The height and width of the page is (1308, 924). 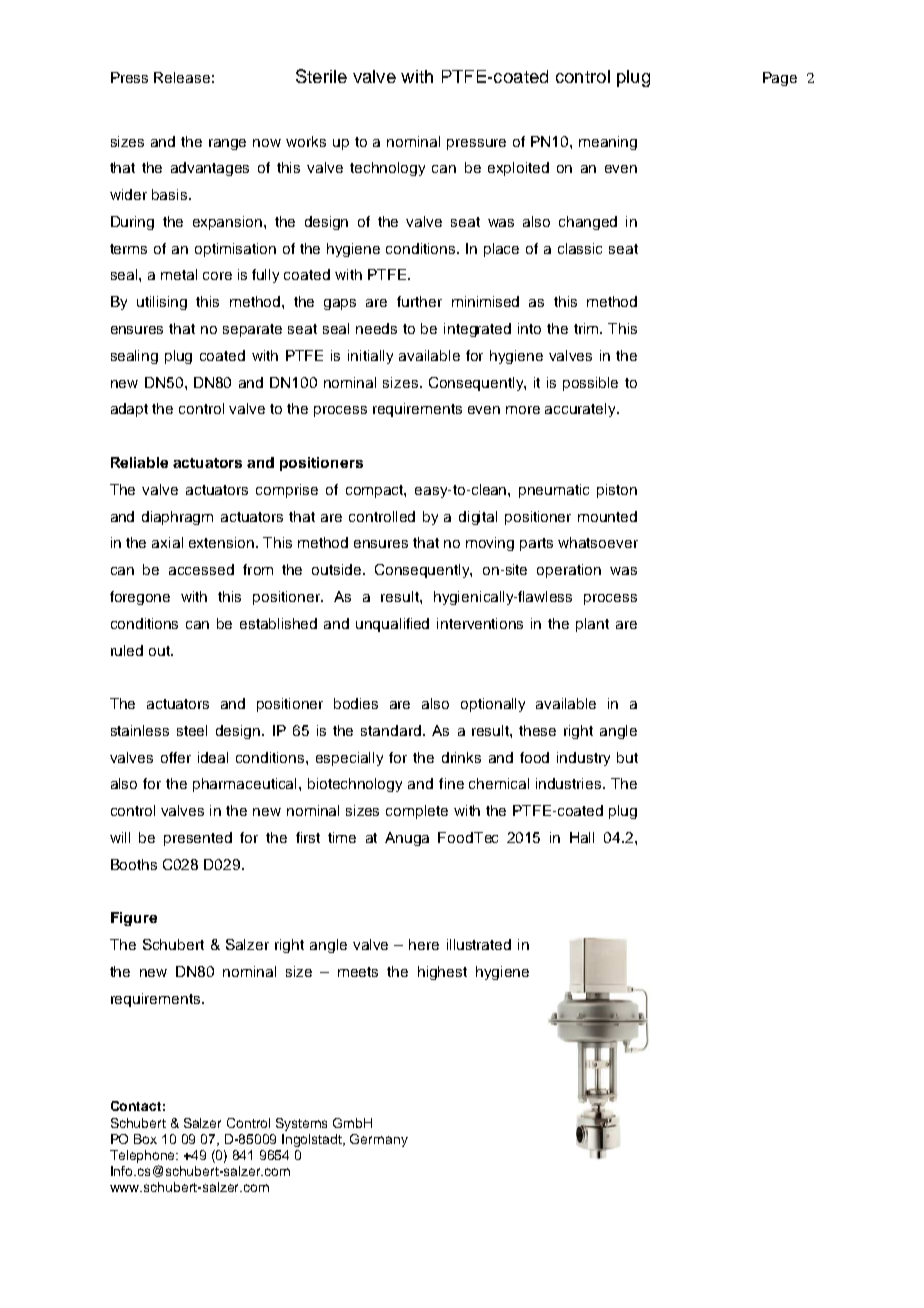 I want to click on plant, so click(x=592, y=625).
